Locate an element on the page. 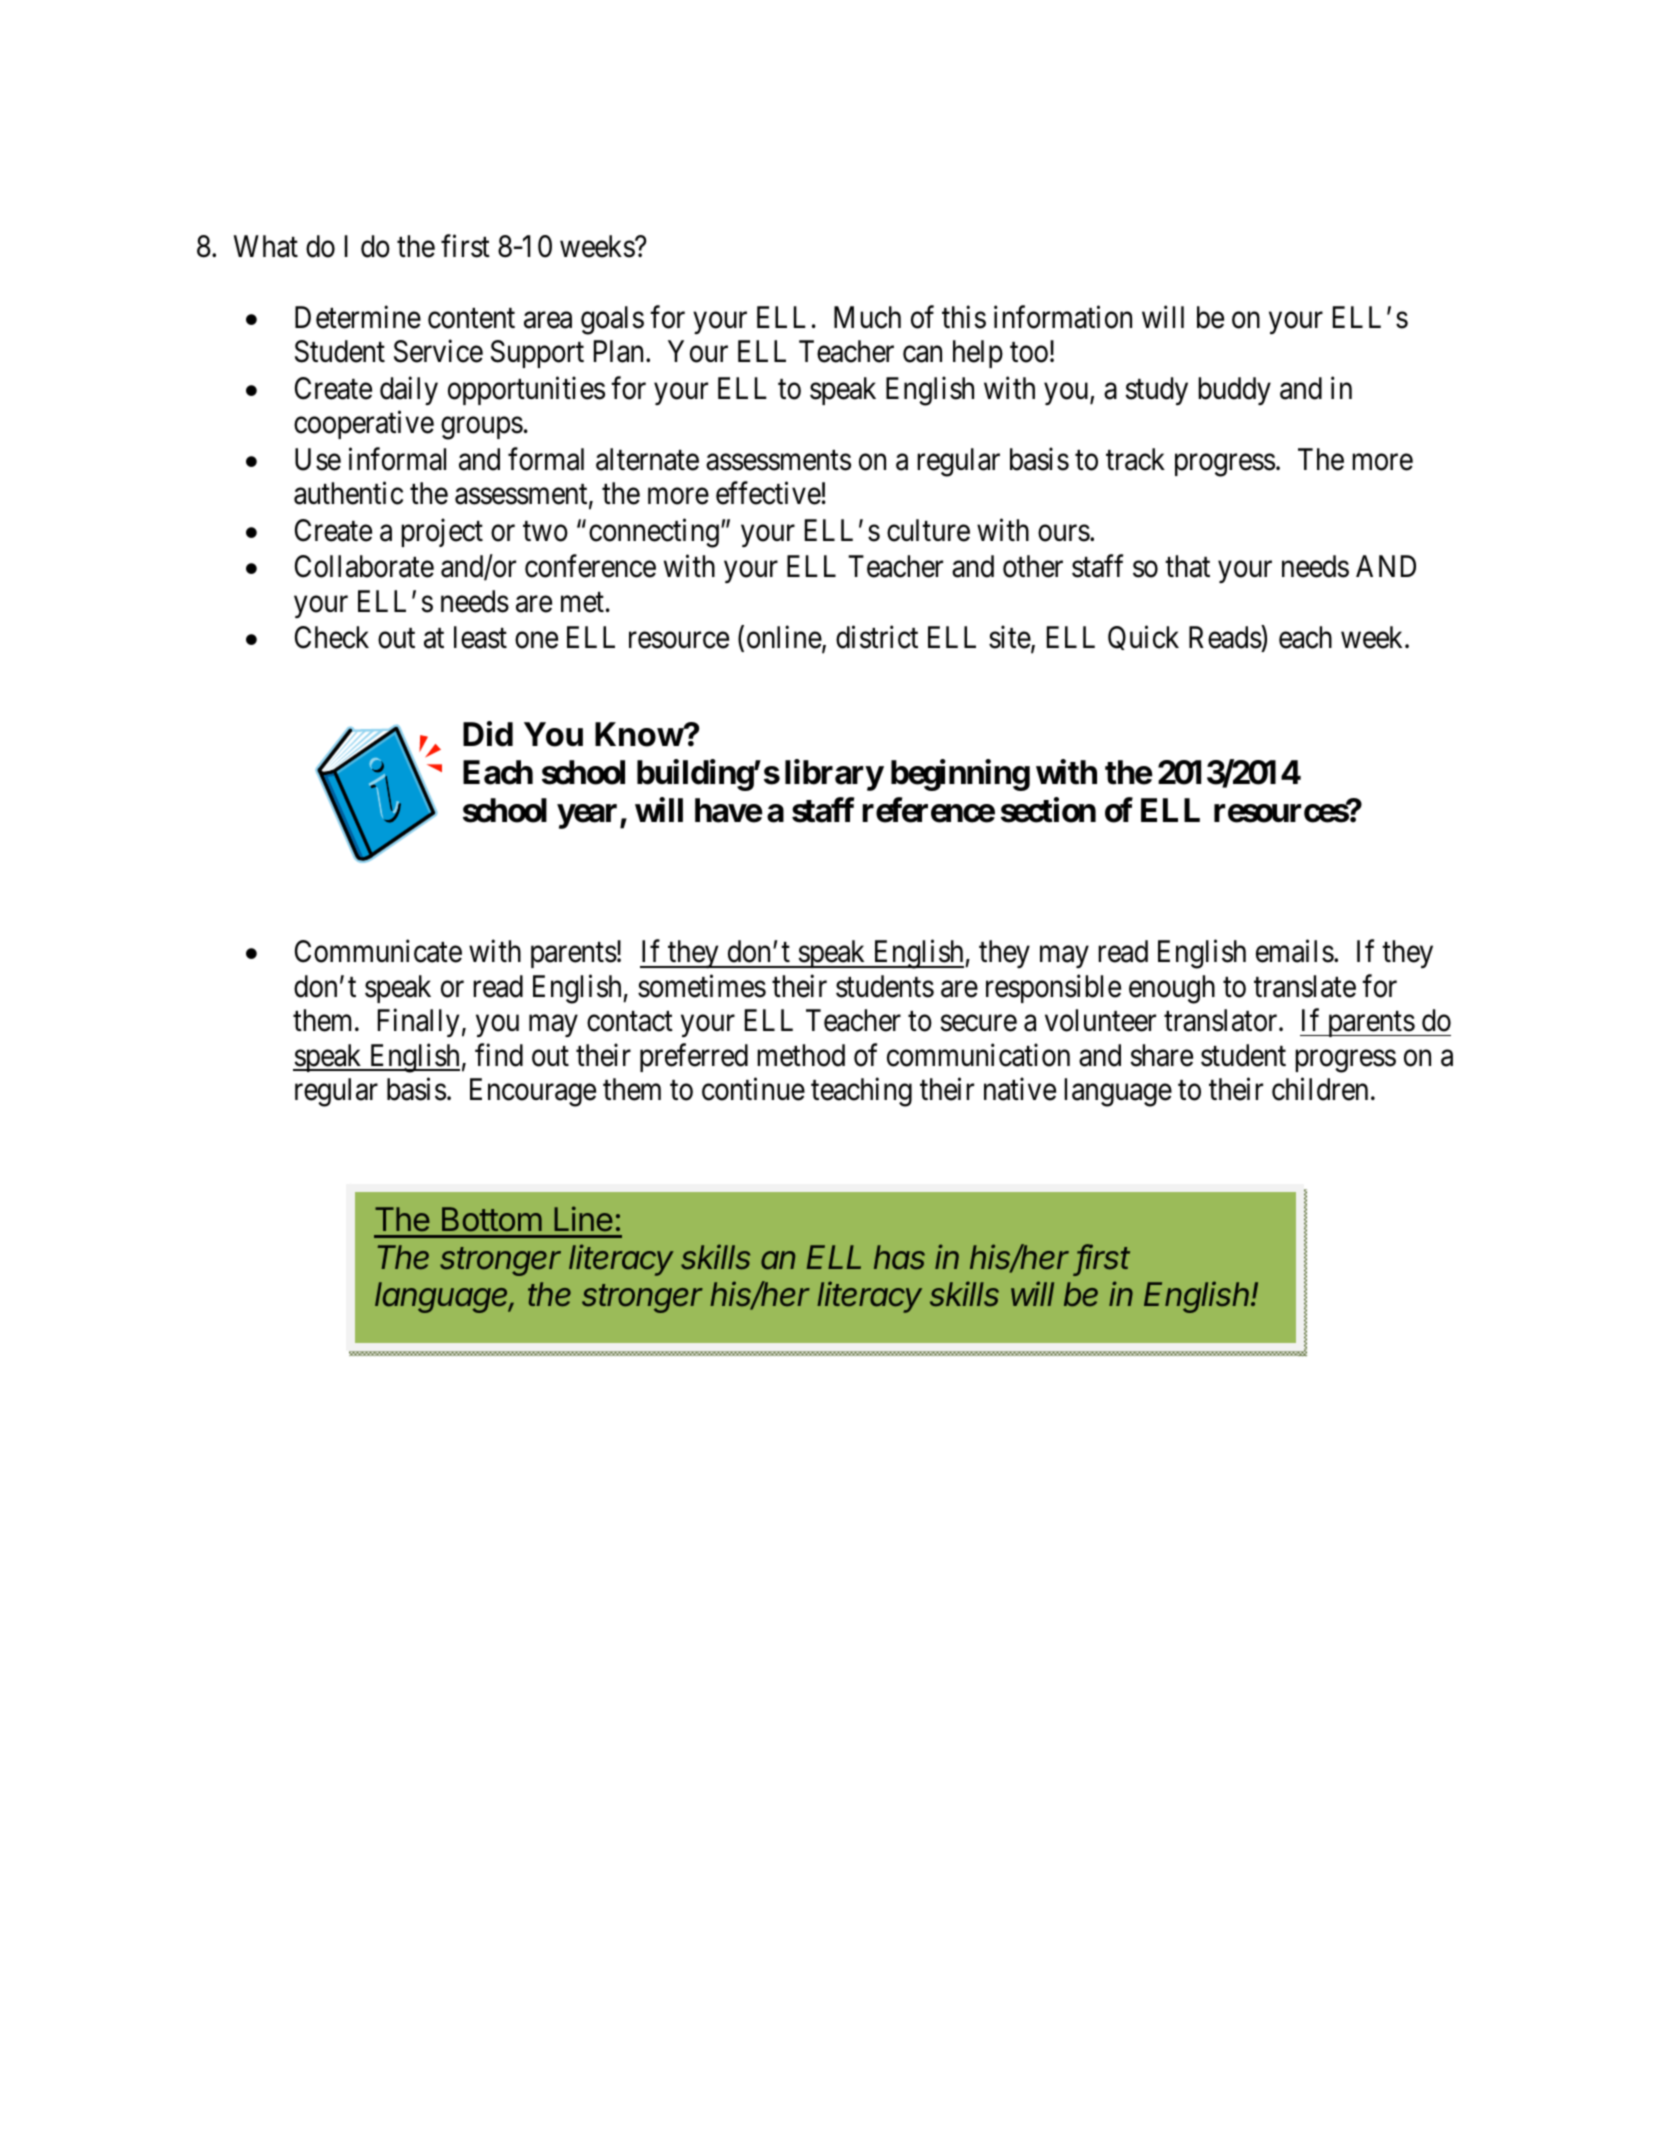  information is located at coordinates (1063, 317).
